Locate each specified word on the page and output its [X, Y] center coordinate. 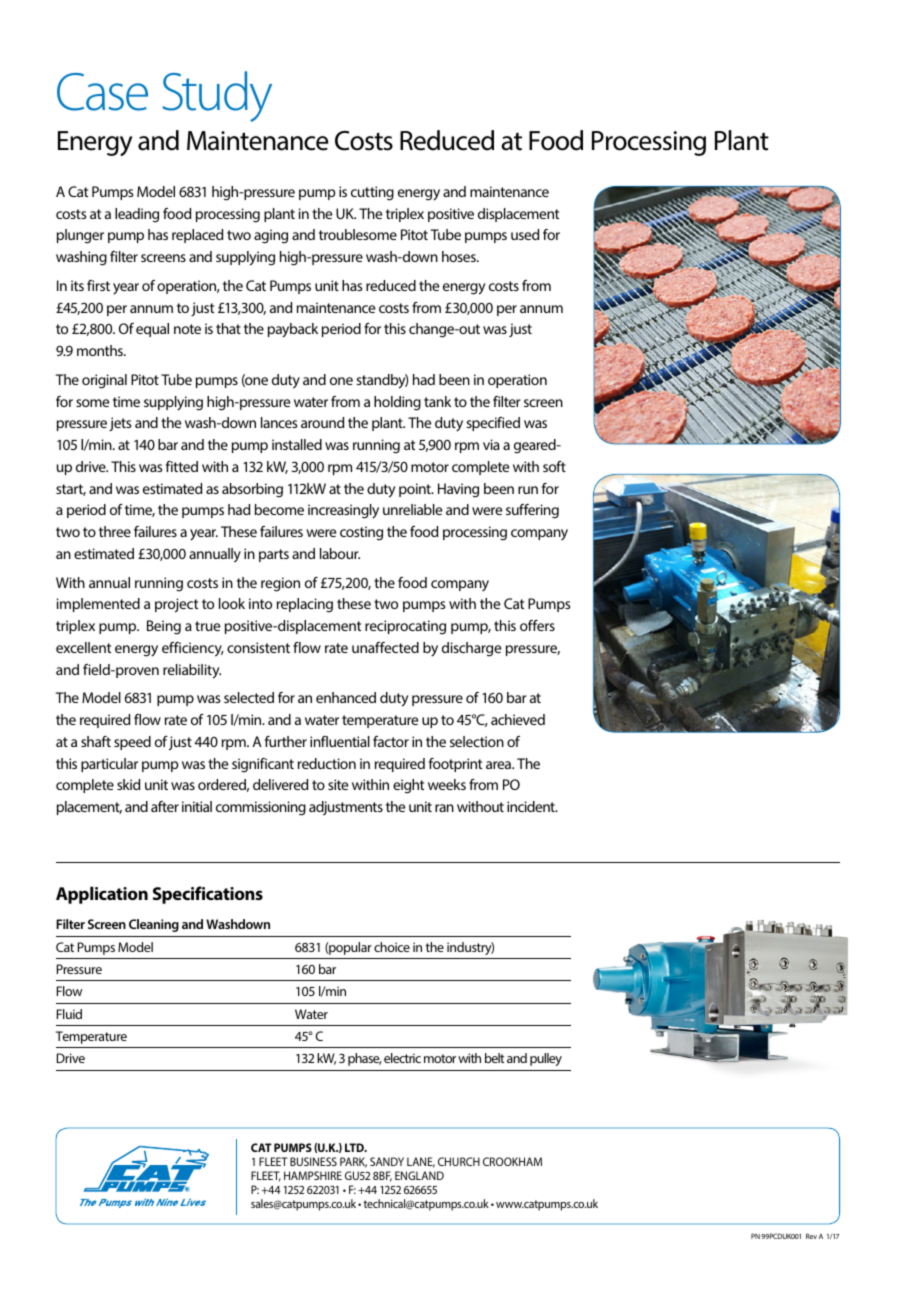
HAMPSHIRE [313, 1175]
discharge [471, 649]
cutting [372, 193]
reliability [192, 671]
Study [217, 96]
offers [537, 625]
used [525, 234]
